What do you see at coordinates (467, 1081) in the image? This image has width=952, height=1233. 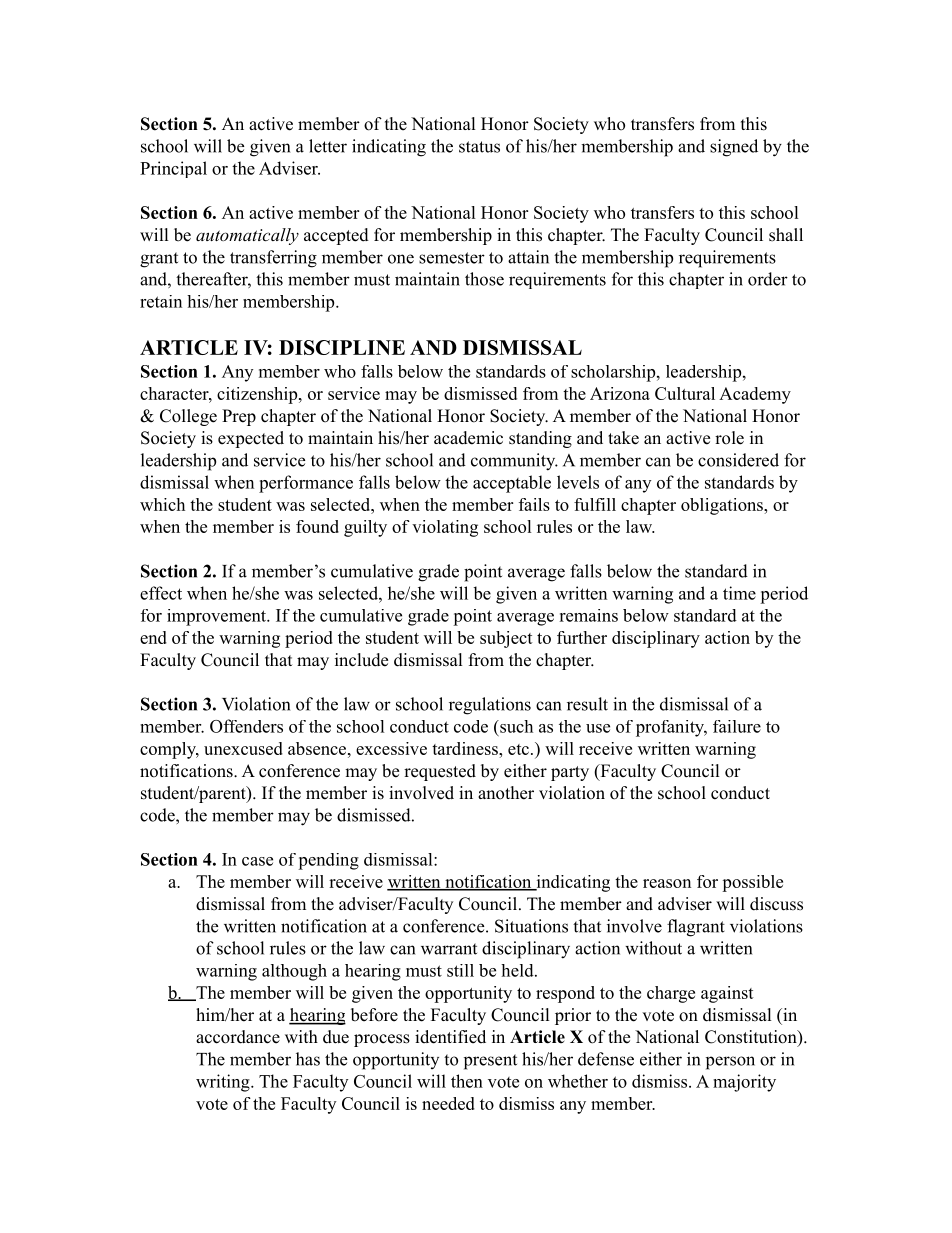 I see `then` at bounding box center [467, 1081].
